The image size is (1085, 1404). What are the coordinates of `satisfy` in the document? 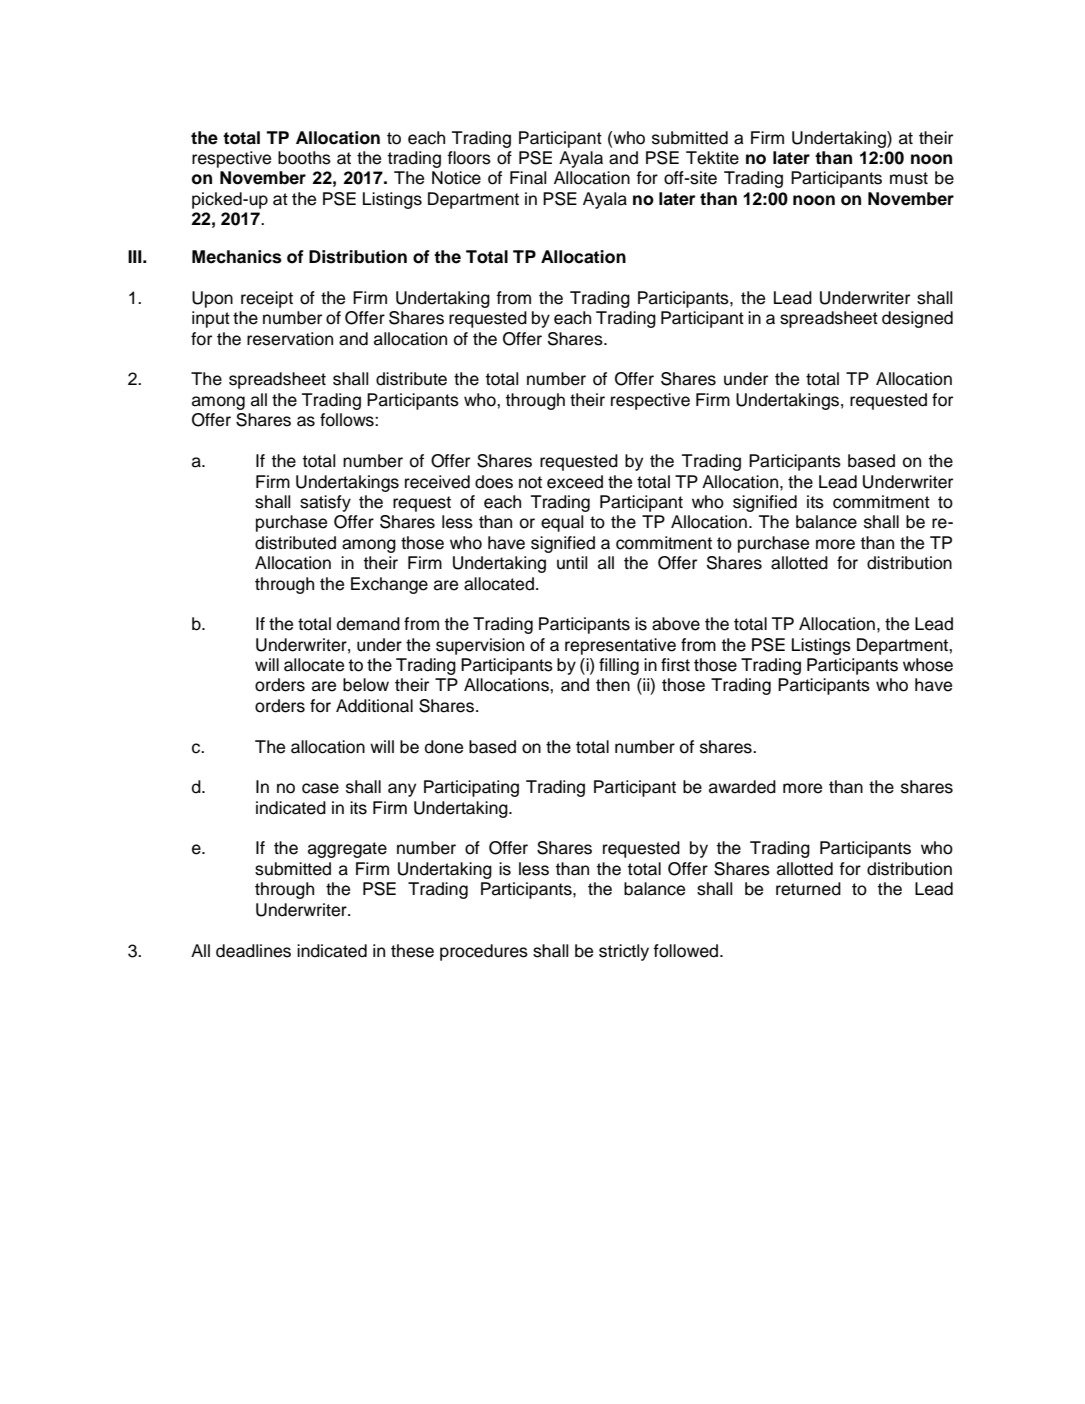 It's located at (325, 503).
